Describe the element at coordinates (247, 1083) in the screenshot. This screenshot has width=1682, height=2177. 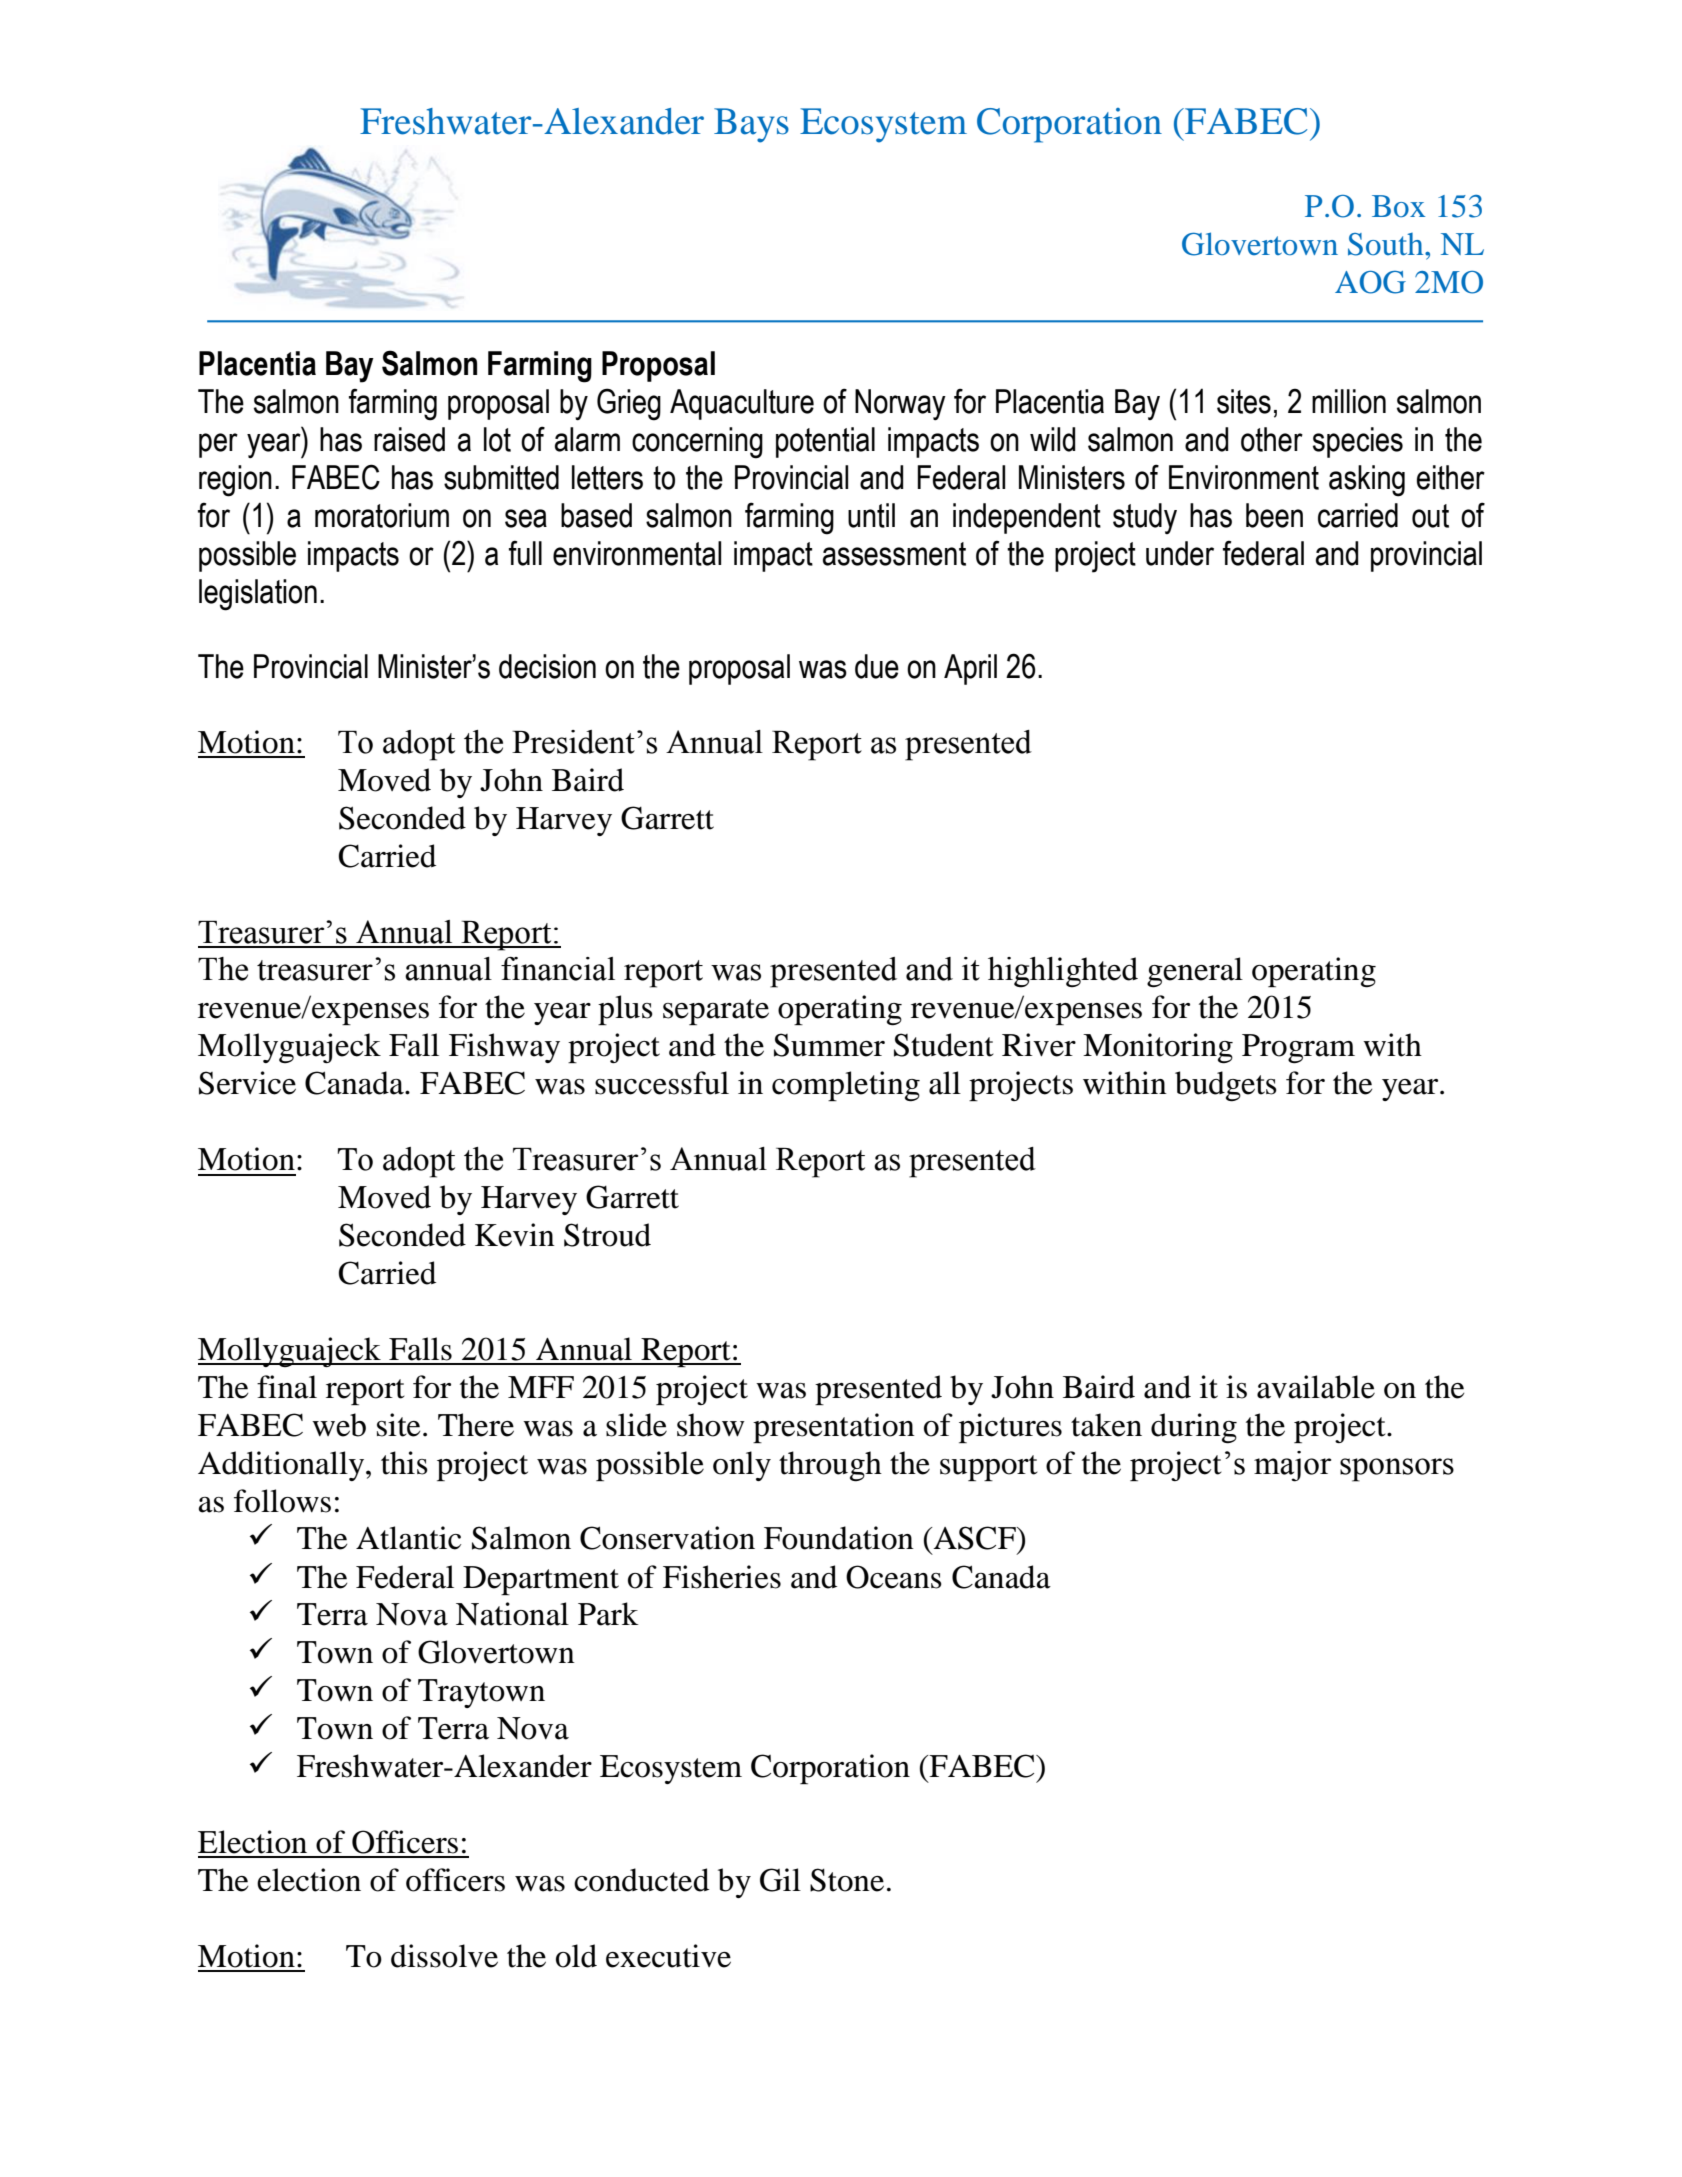
I see `Service` at that location.
